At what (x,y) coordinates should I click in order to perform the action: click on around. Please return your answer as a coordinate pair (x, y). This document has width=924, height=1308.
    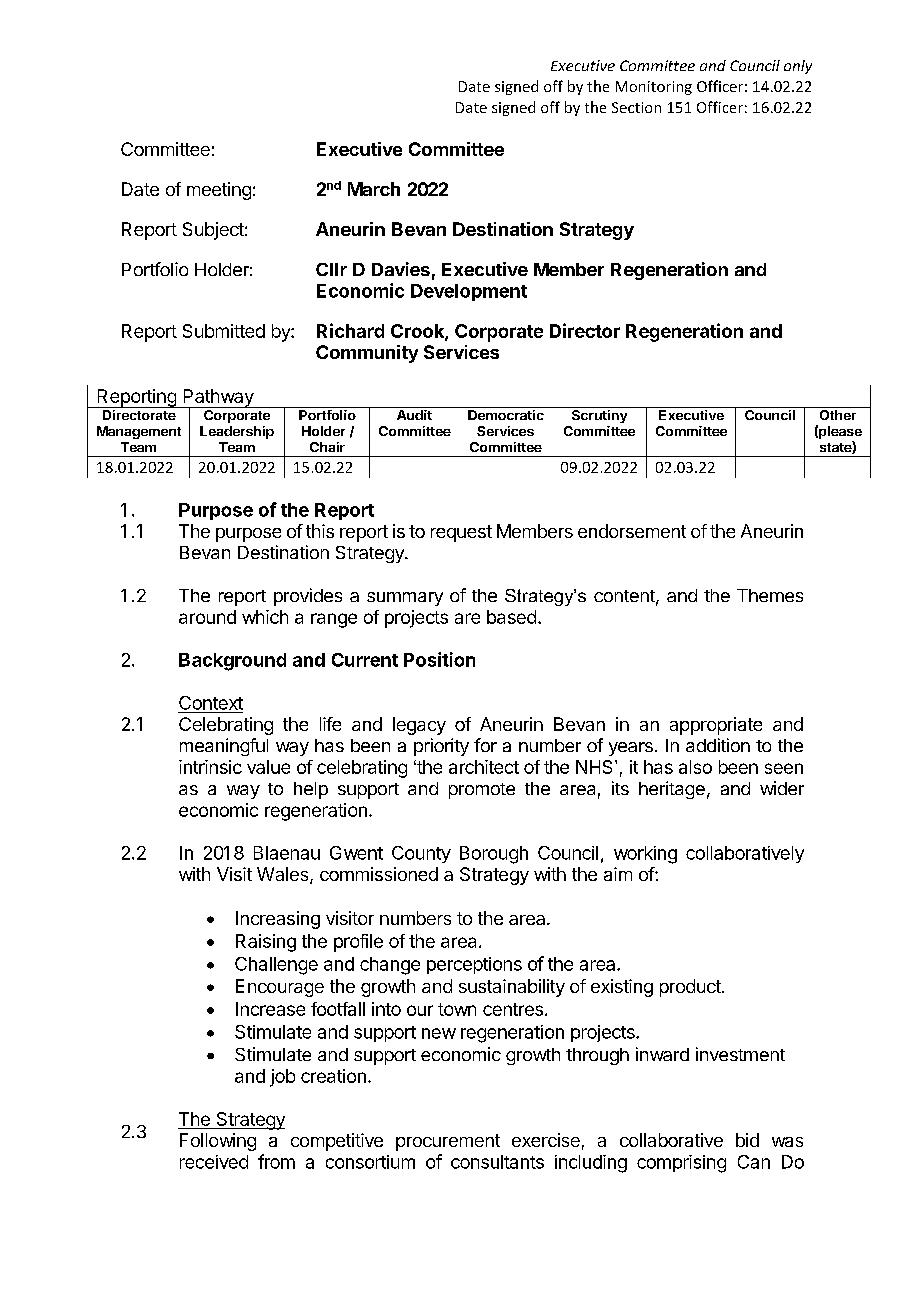
    Looking at the image, I should click on (207, 617).
